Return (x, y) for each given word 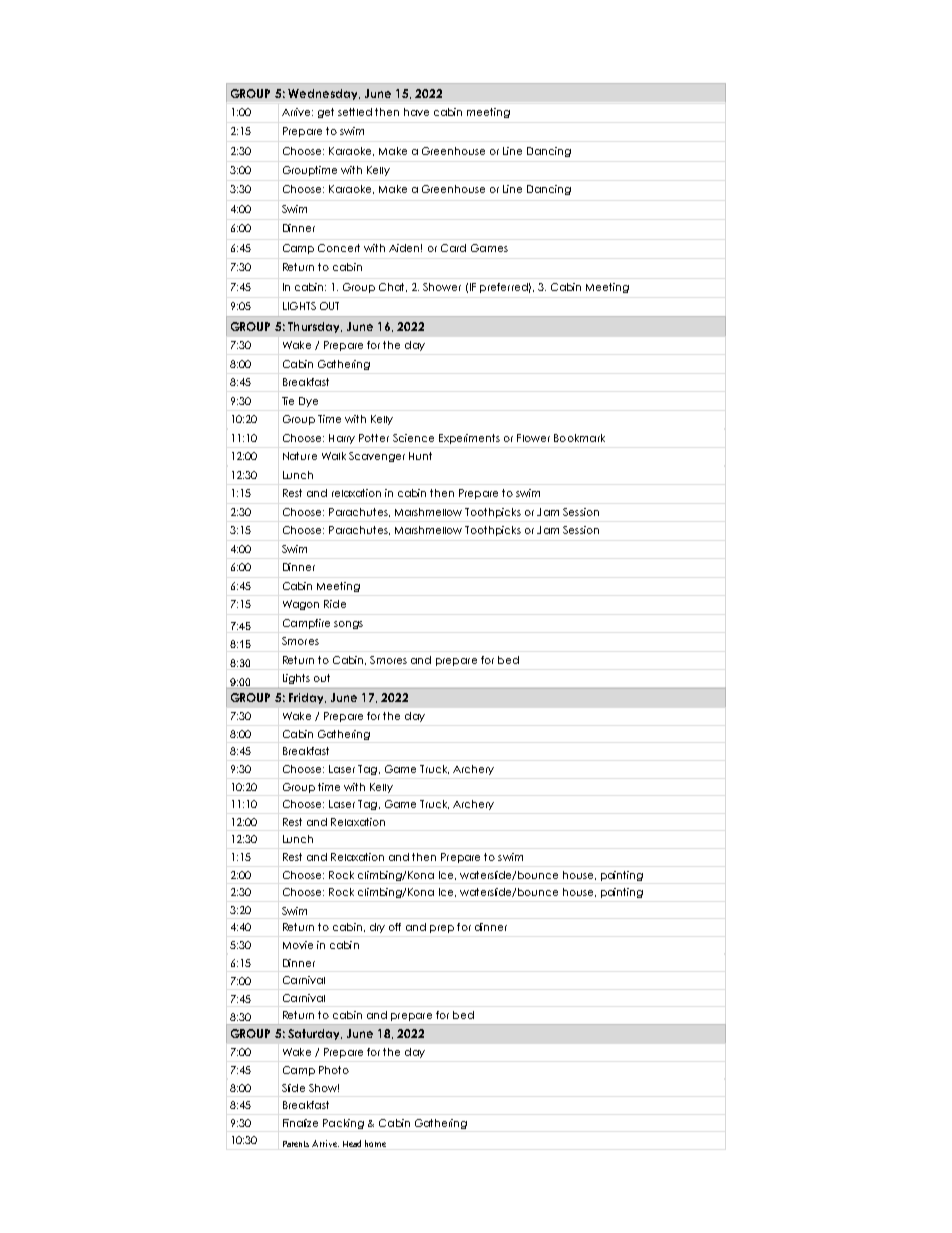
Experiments (469, 439)
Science (413, 438)
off (395, 927)
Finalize (300, 1123)
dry (377, 928)
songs (348, 625)
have (416, 112)
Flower (533, 438)
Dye (308, 402)
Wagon (301, 605)
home (375, 1143)
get (326, 113)
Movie (298, 945)
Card (453, 248)
